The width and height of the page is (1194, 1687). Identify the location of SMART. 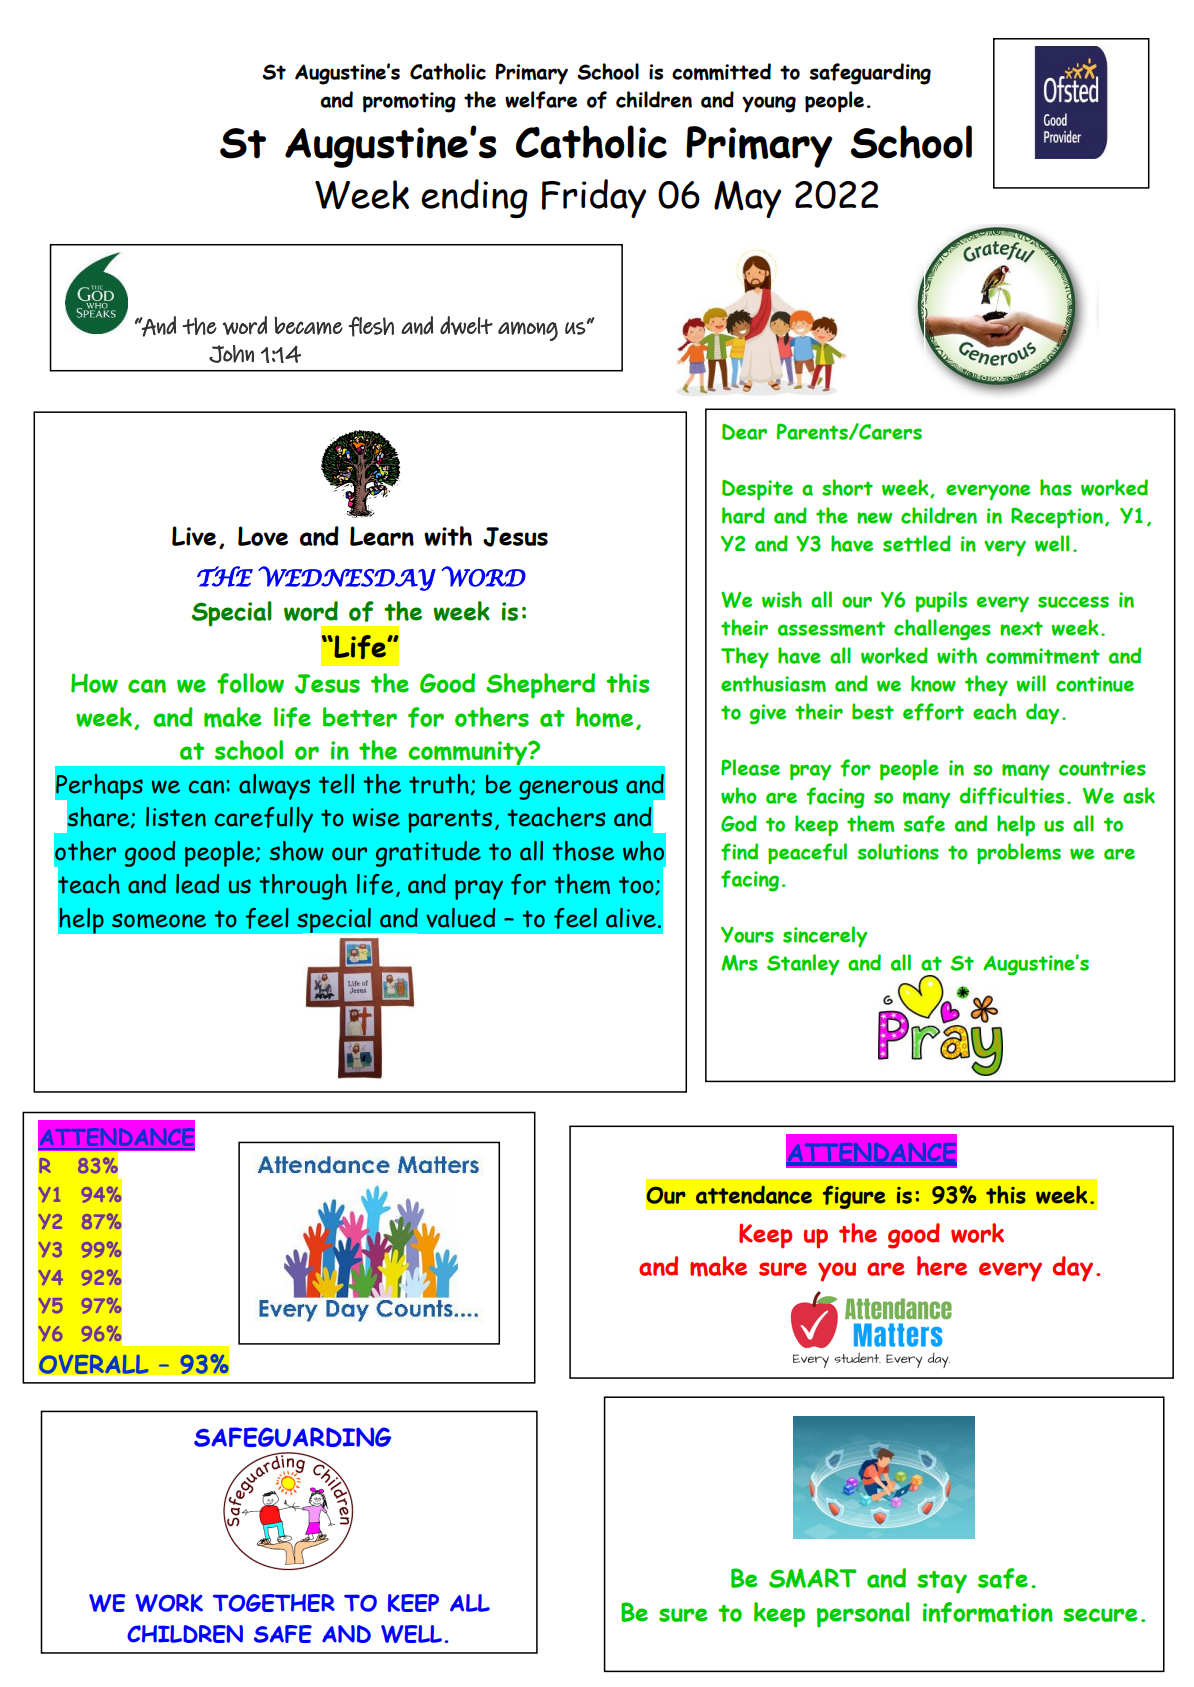
(813, 1578).
